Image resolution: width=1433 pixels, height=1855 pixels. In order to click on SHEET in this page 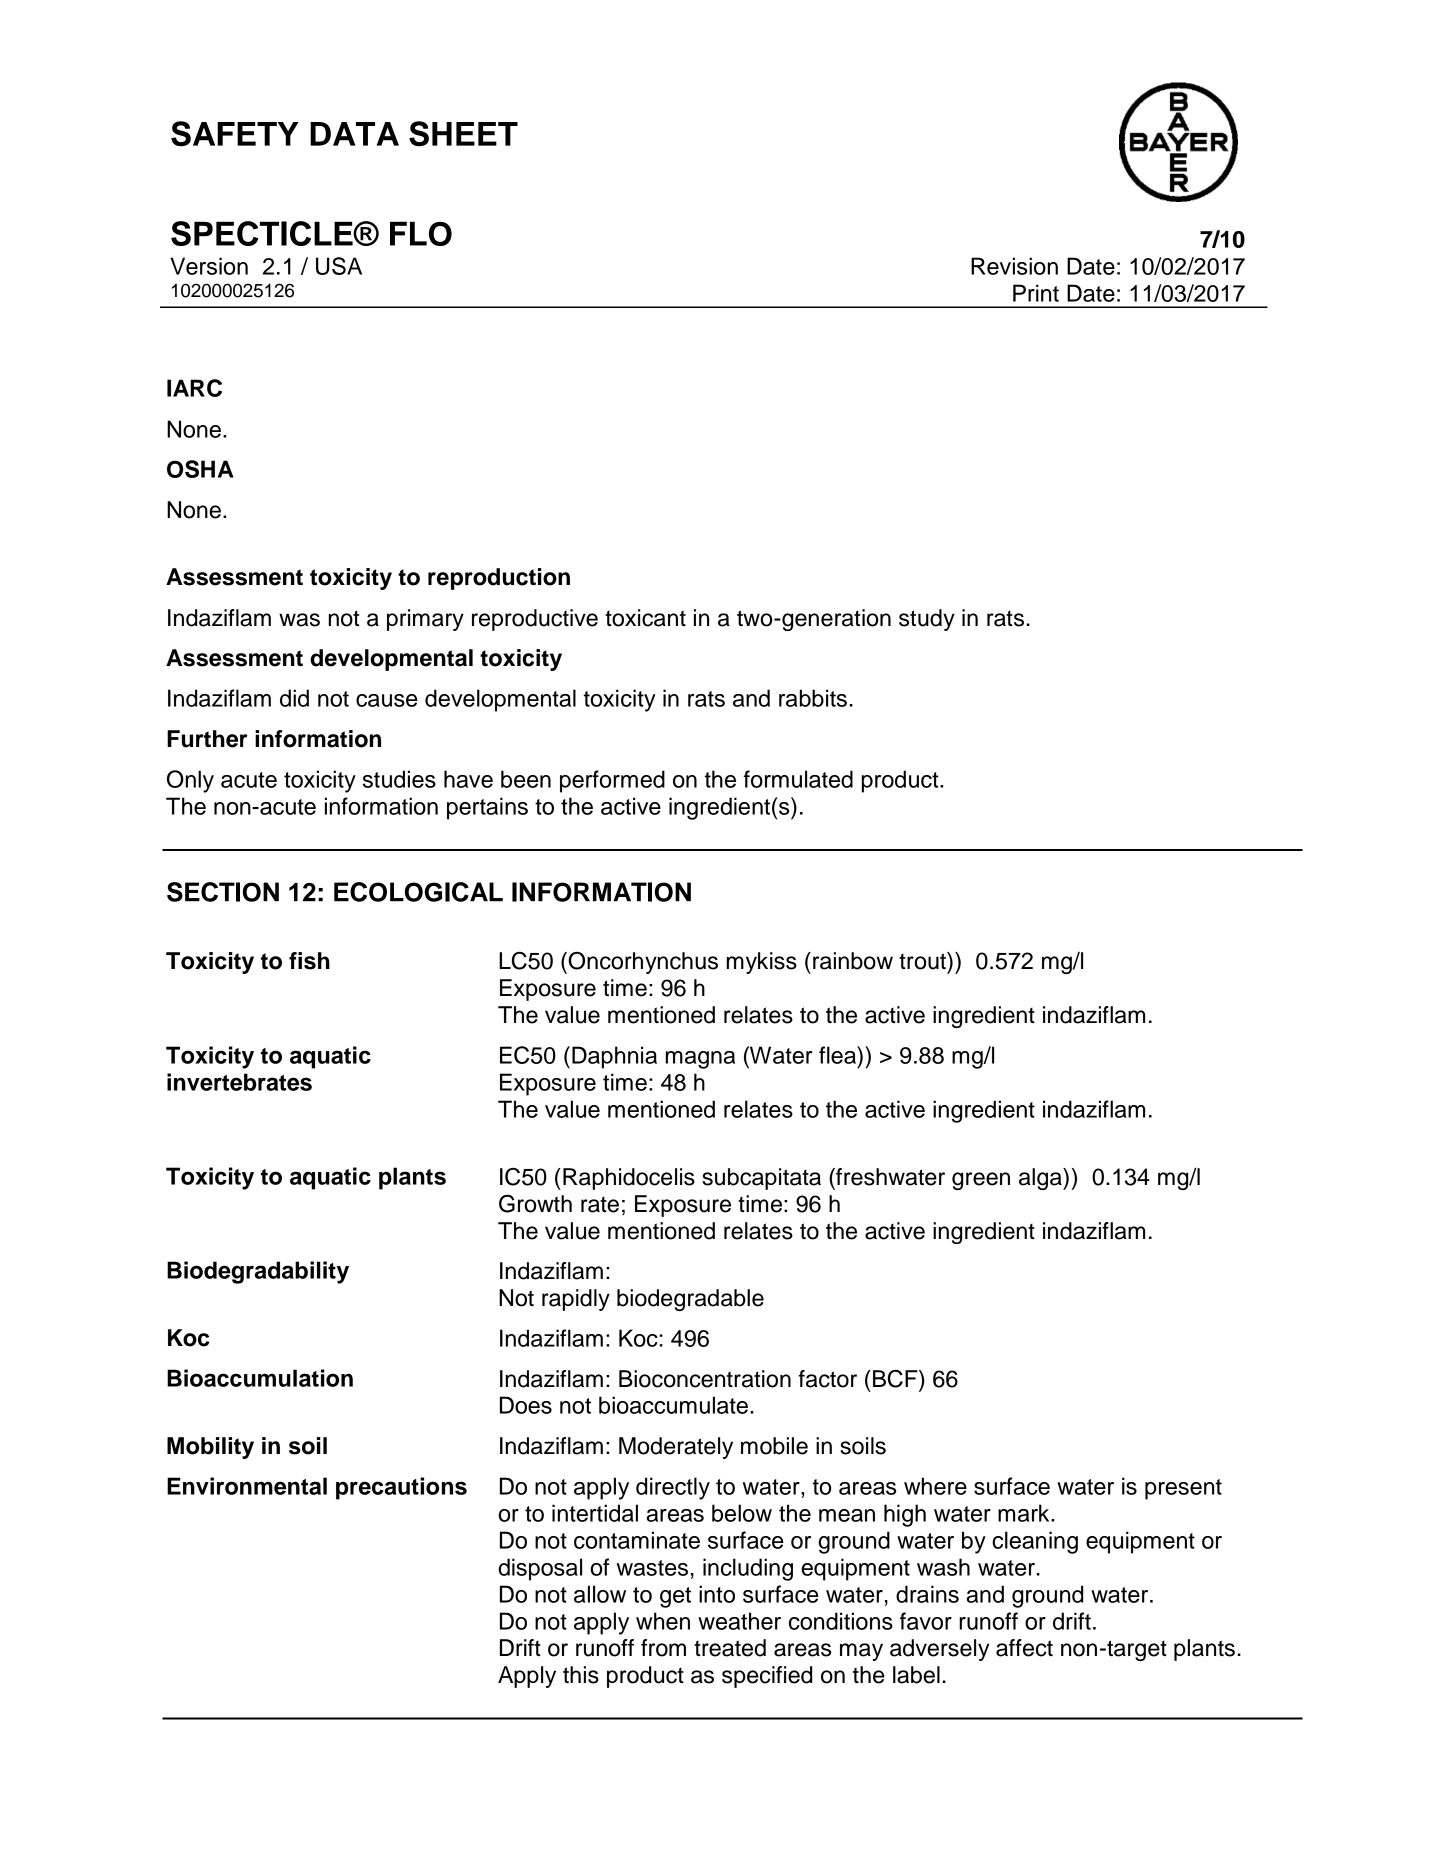, I will do `click(463, 134)`.
